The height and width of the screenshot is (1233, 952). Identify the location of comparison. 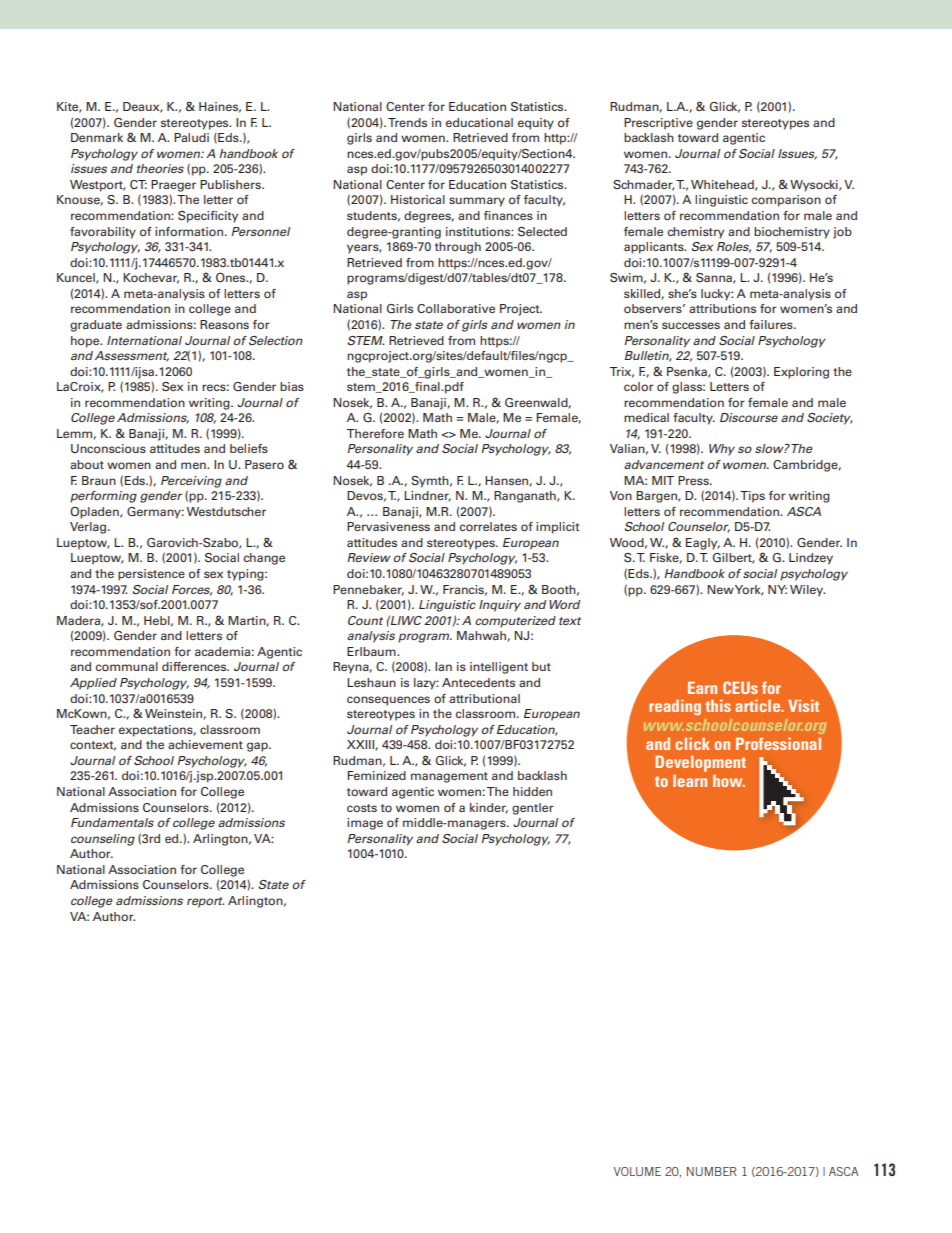
(786, 201).
